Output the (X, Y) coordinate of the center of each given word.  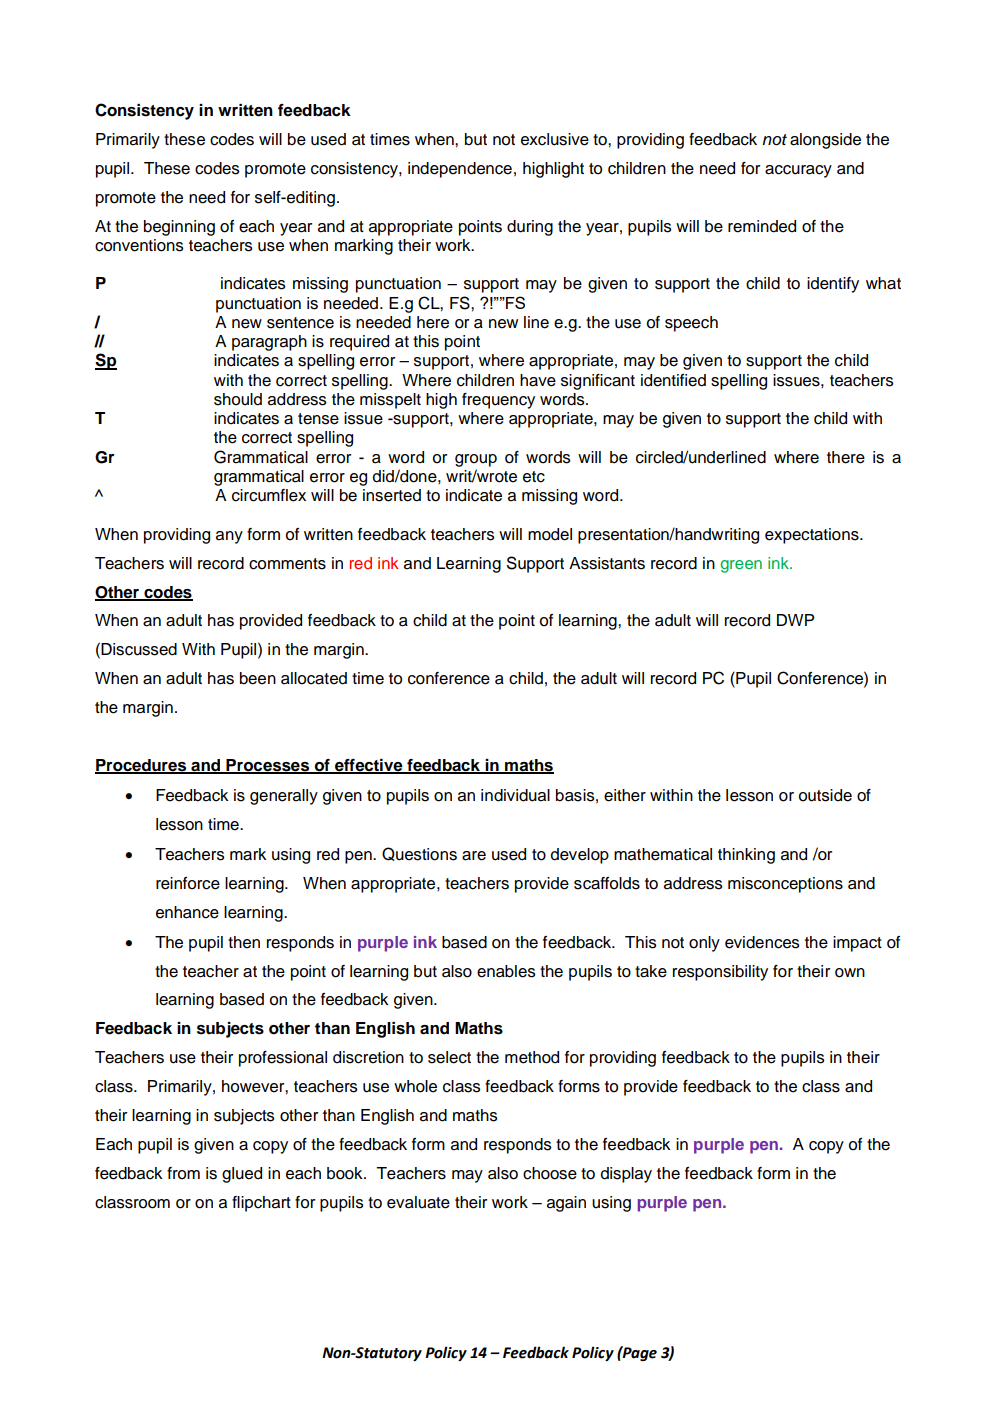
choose (550, 1173)
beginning (179, 228)
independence (460, 170)
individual (515, 795)
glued (242, 1175)
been (258, 678)
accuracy (798, 171)
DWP (795, 620)
